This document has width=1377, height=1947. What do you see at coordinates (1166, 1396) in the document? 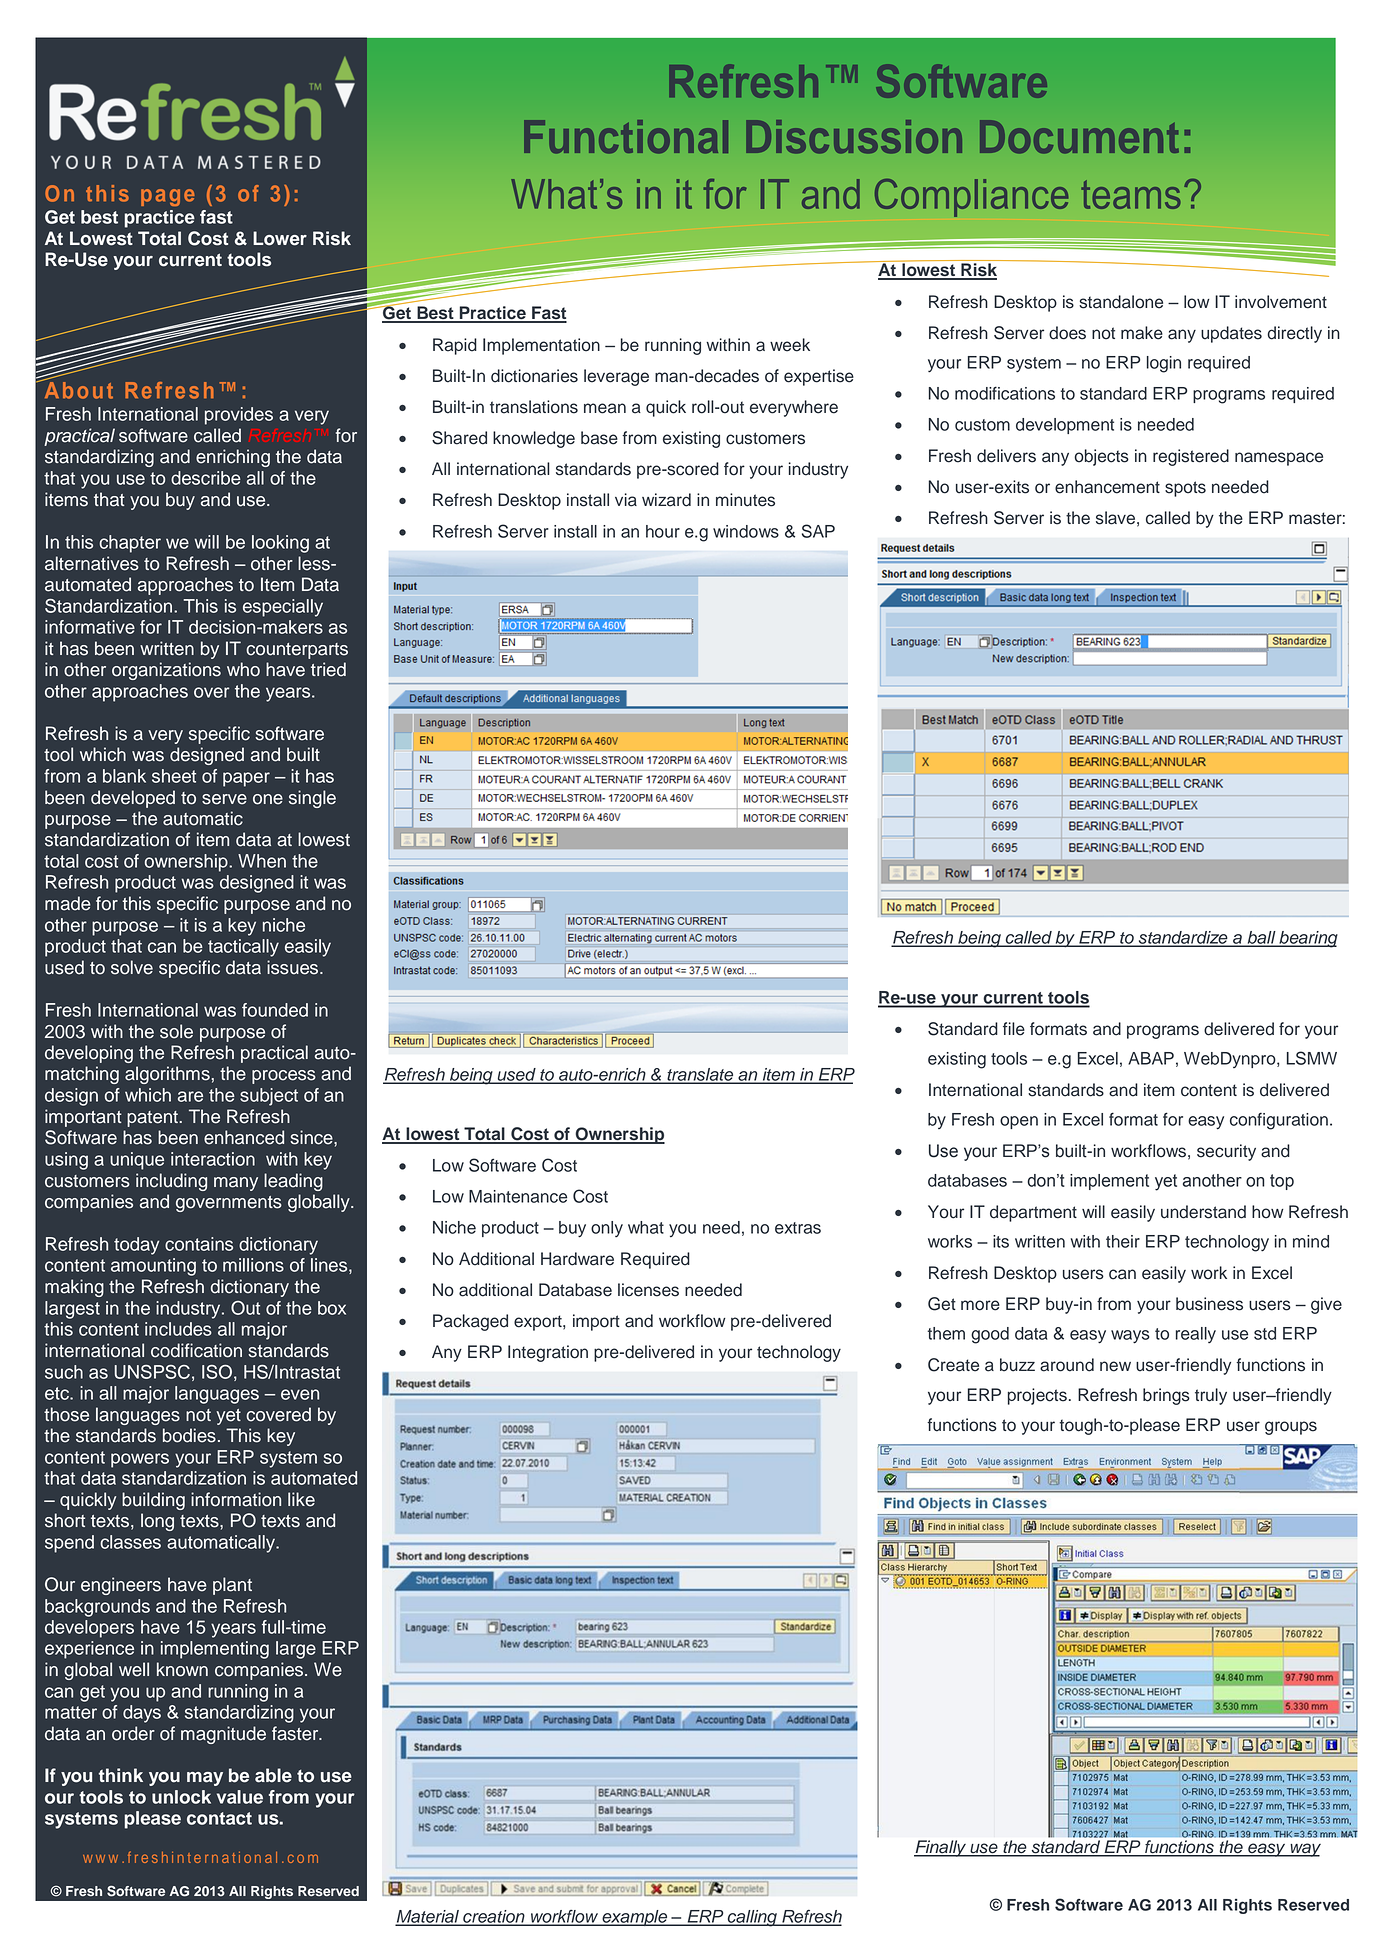
I see `brings` at bounding box center [1166, 1396].
